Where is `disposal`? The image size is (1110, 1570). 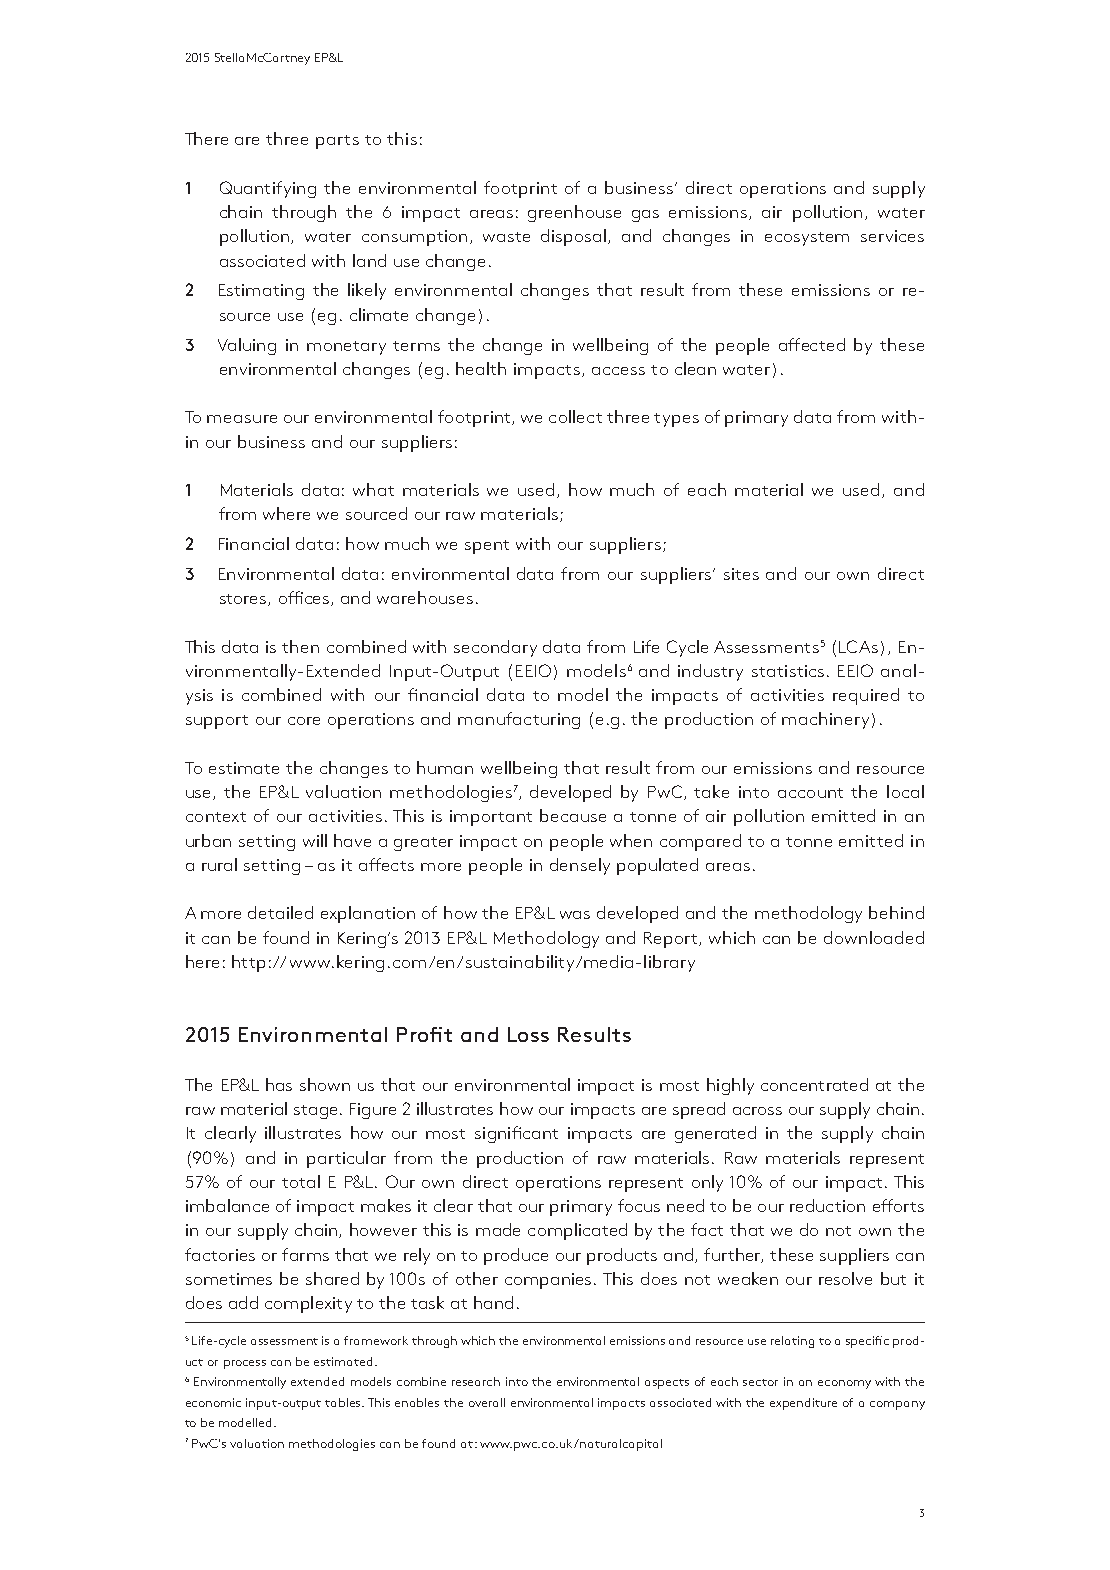 disposal is located at coordinates (575, 237).
